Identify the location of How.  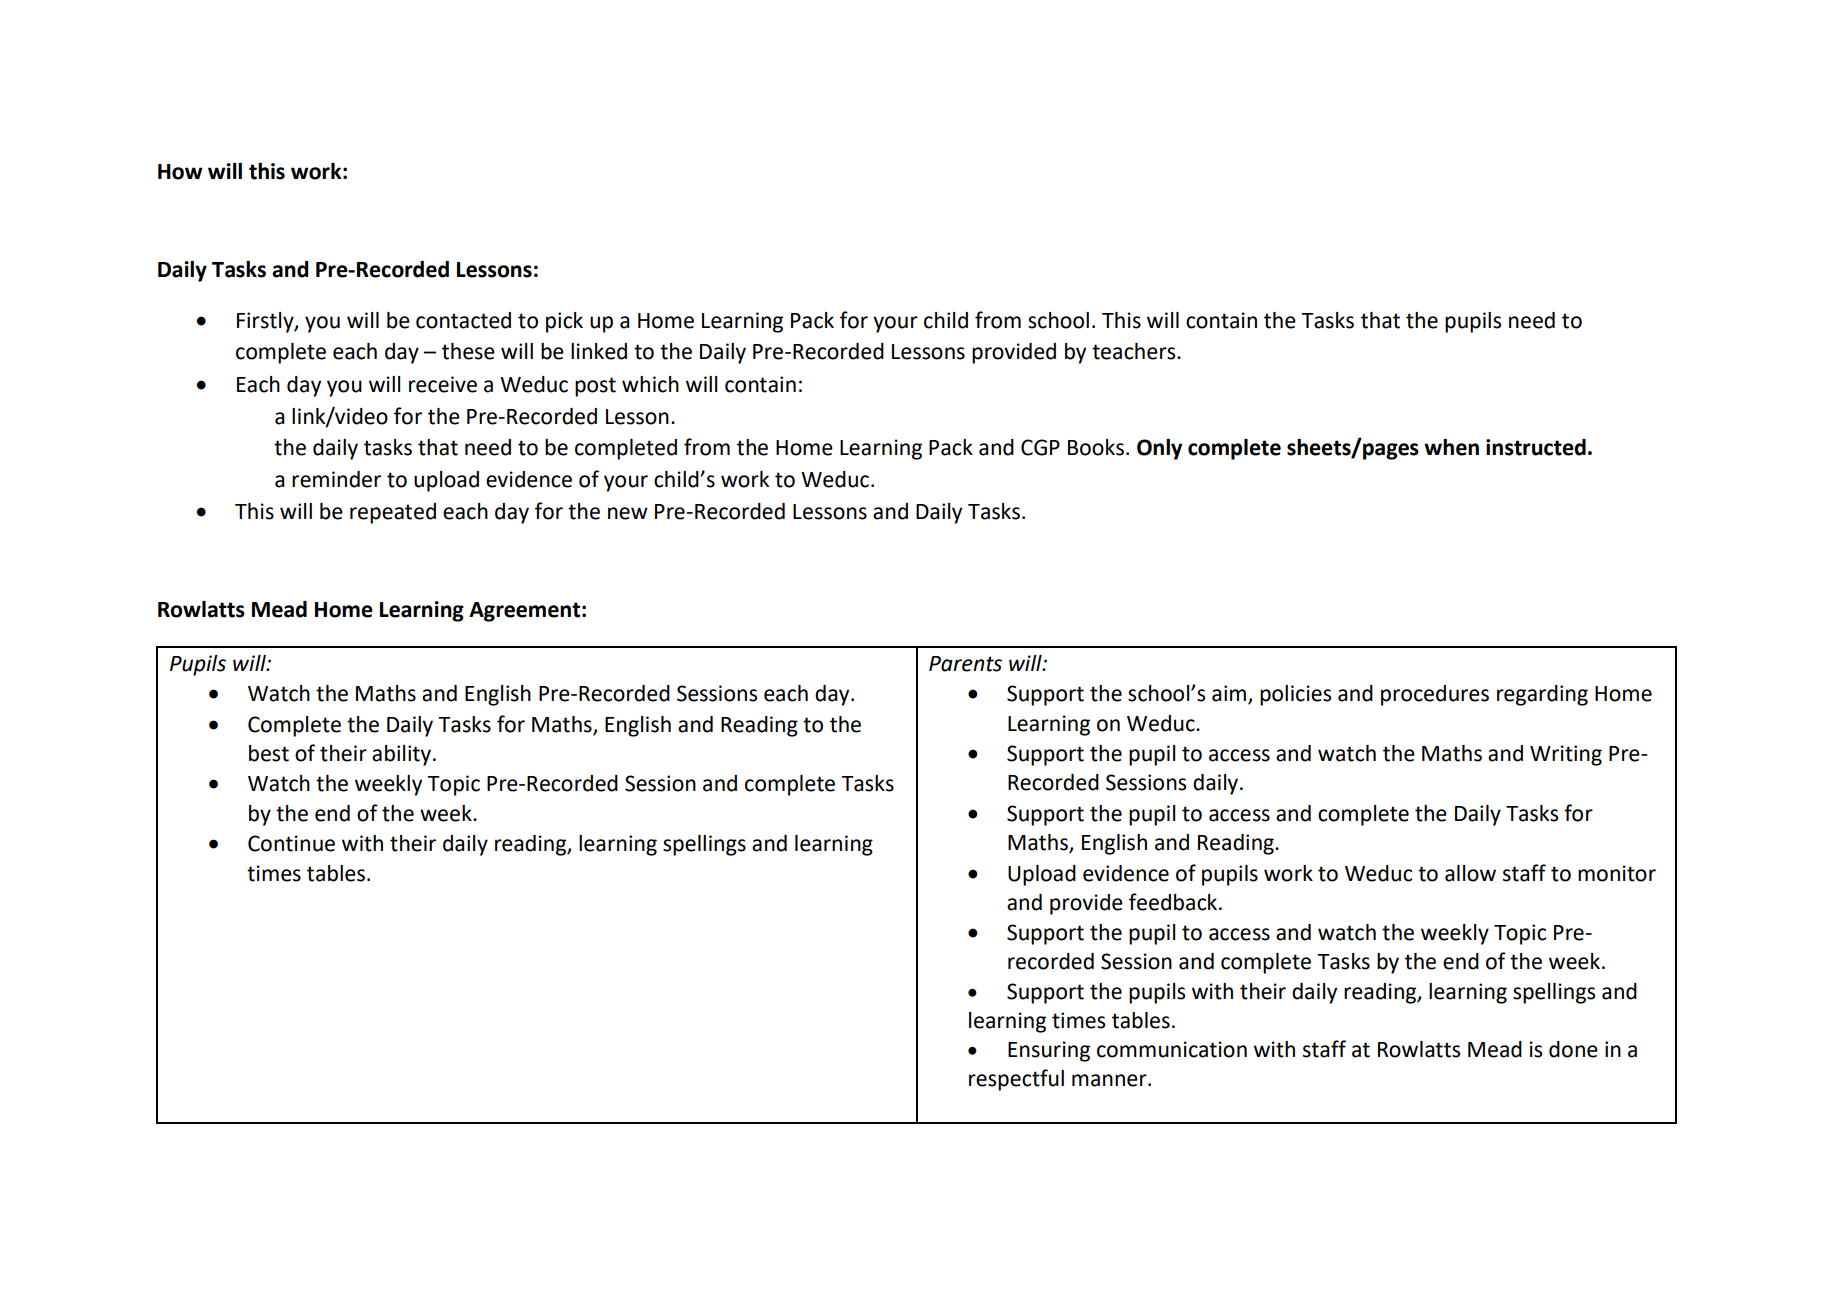
(180, 172).
